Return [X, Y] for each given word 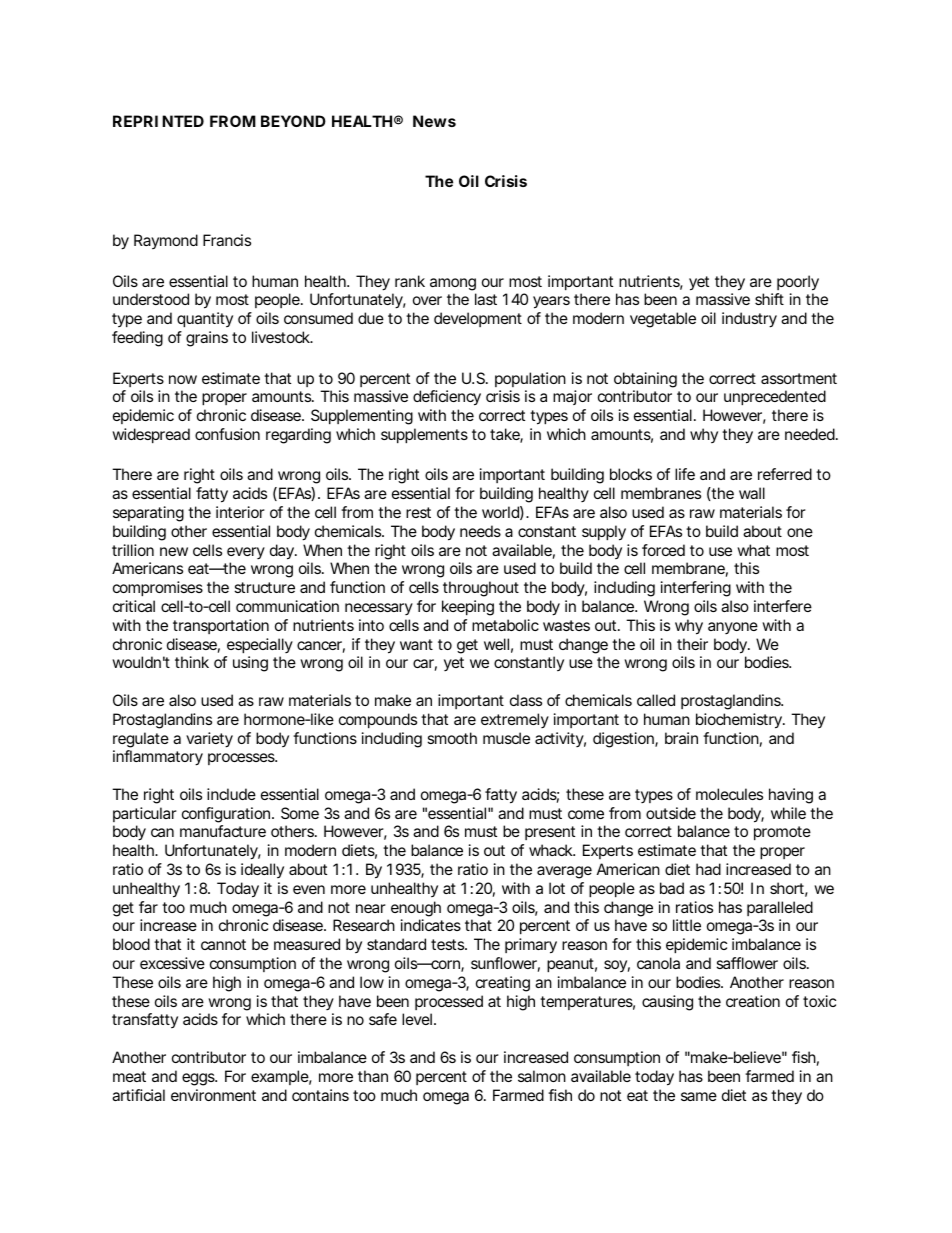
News [434, 121]
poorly [798, 283]
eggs [199, 1079]
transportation [221, 626]
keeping [468, 608]
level [417, 1019]
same [699, 1096]
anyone [733, 628]
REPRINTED [158, 121]
